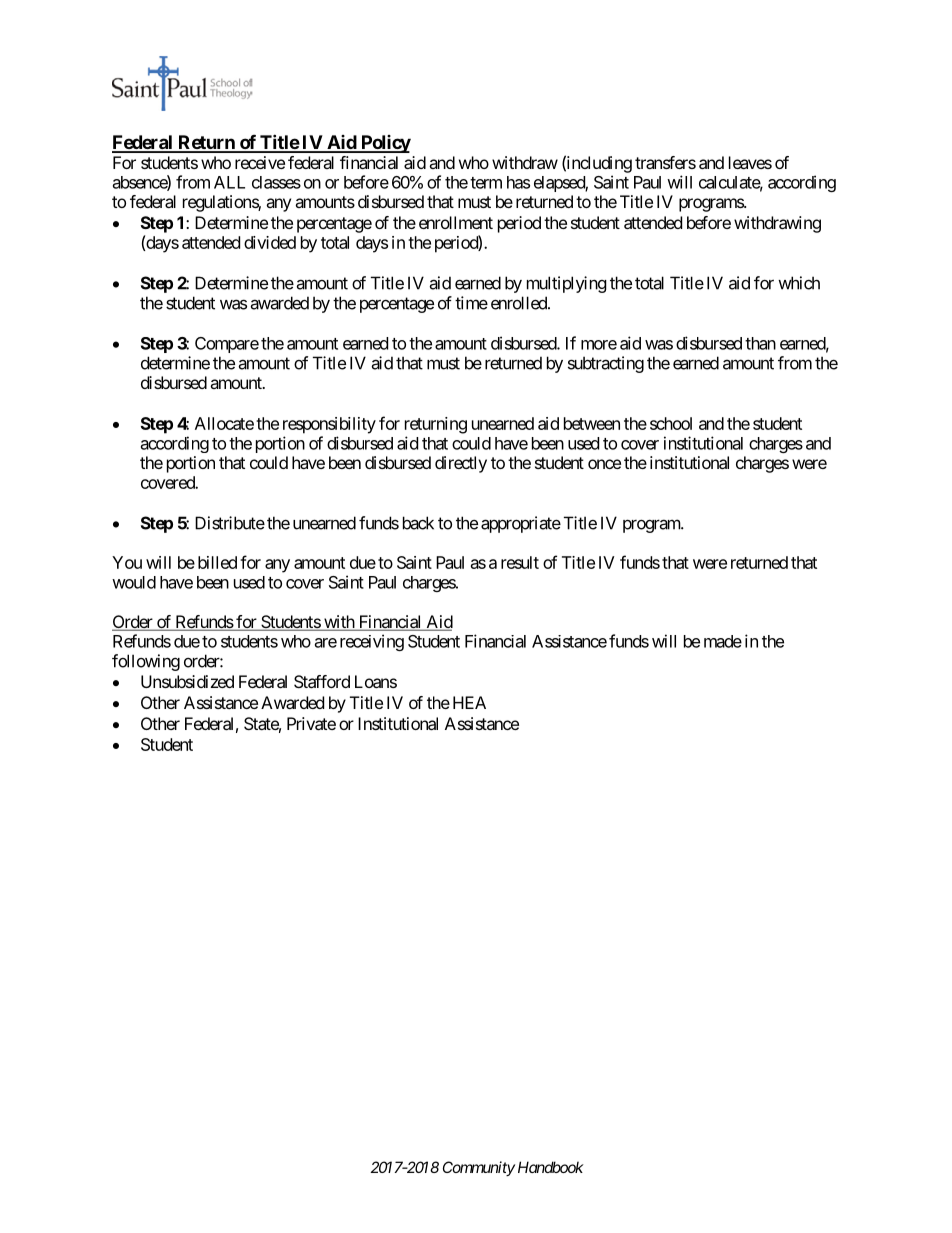 The height and width of the page is (1233, 952). I want to click on Handbook, so click(551, 1167).
